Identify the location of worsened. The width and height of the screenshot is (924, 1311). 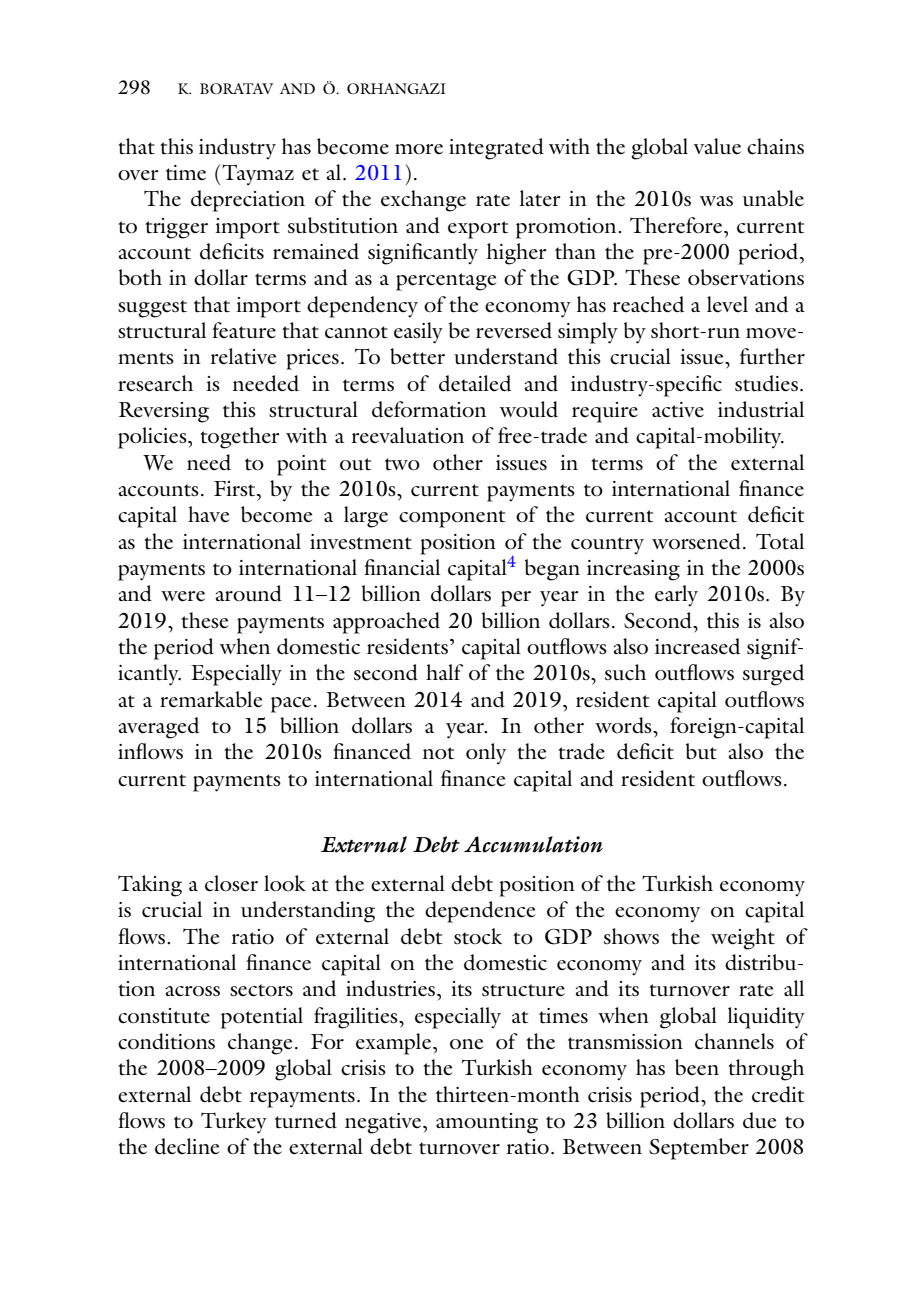
(698, 541).
